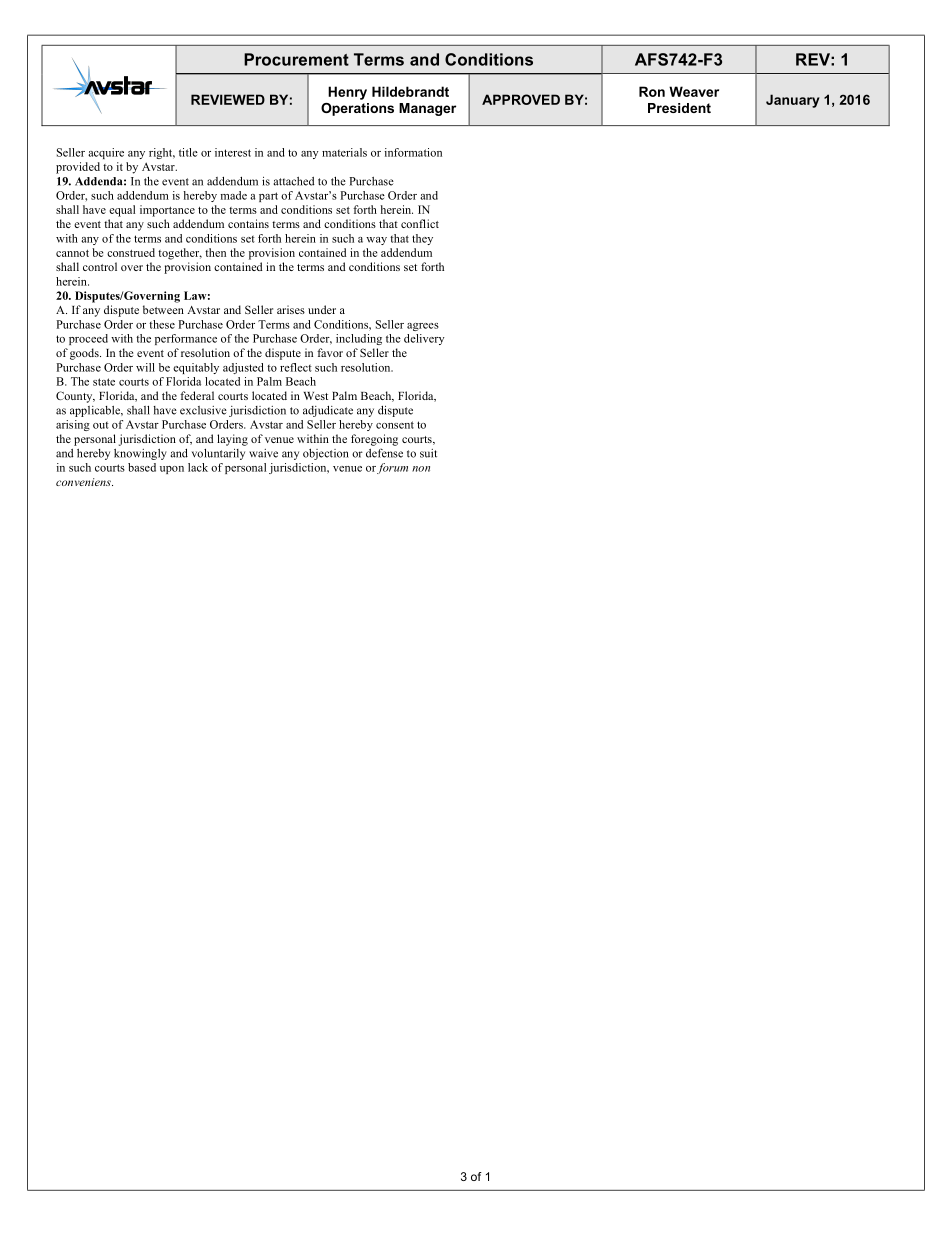  What do you see at coordinates (694, 91) in the screenshot?
I see `Weaver` at bounding box center [694, 91].
